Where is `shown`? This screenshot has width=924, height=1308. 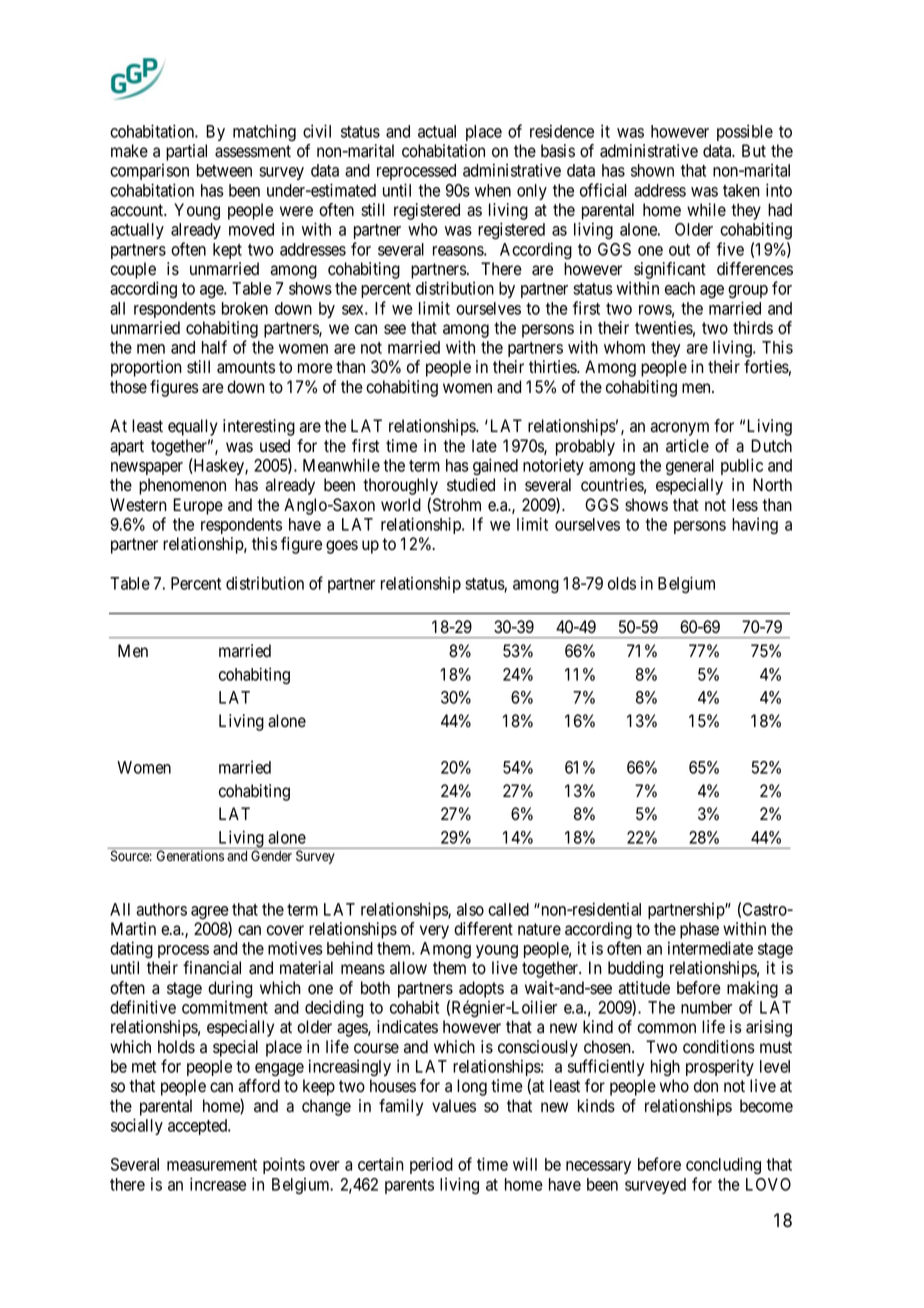 shown is located at coordinates (652, 170).
